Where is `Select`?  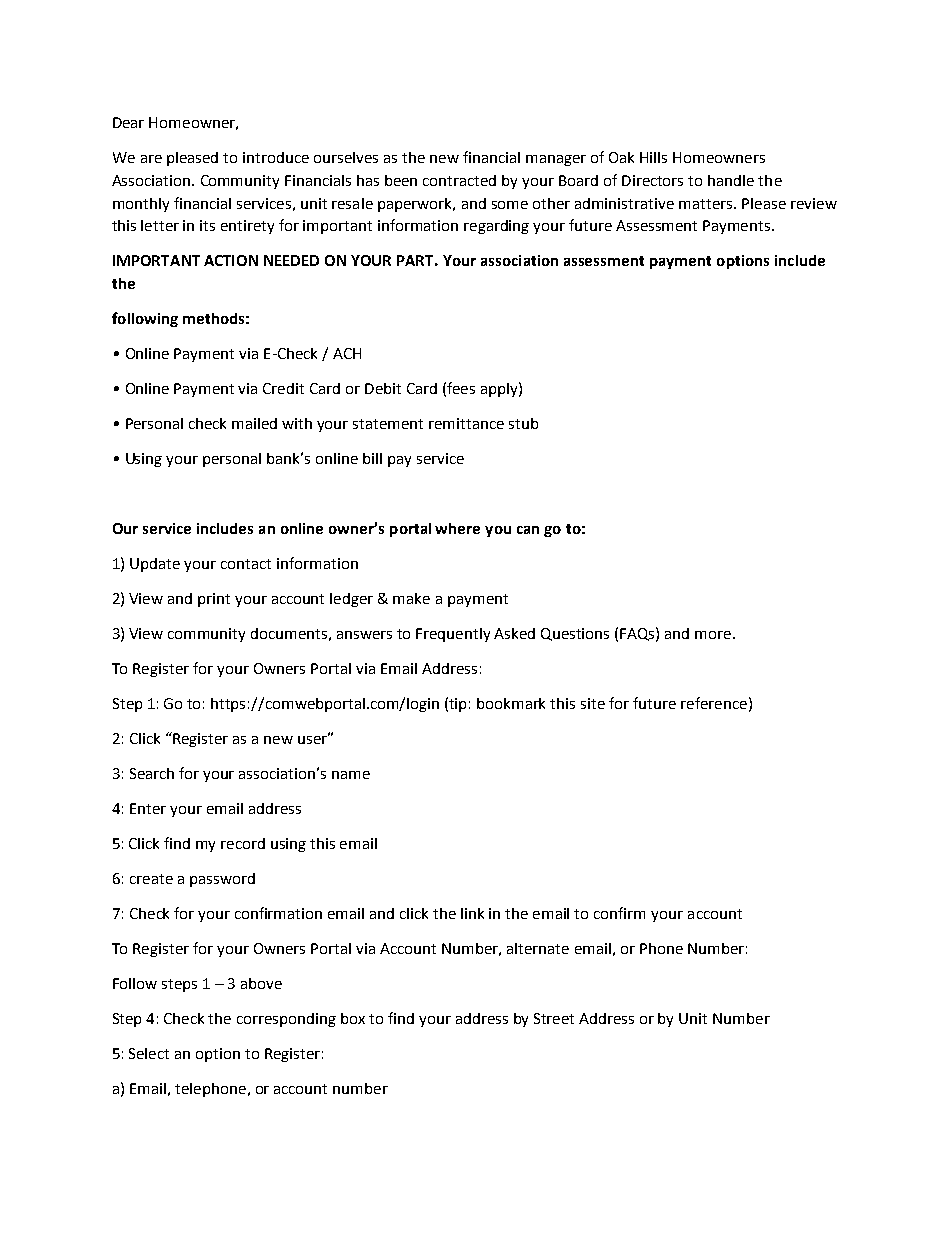 Select is located at coordinates (149, 1053).
